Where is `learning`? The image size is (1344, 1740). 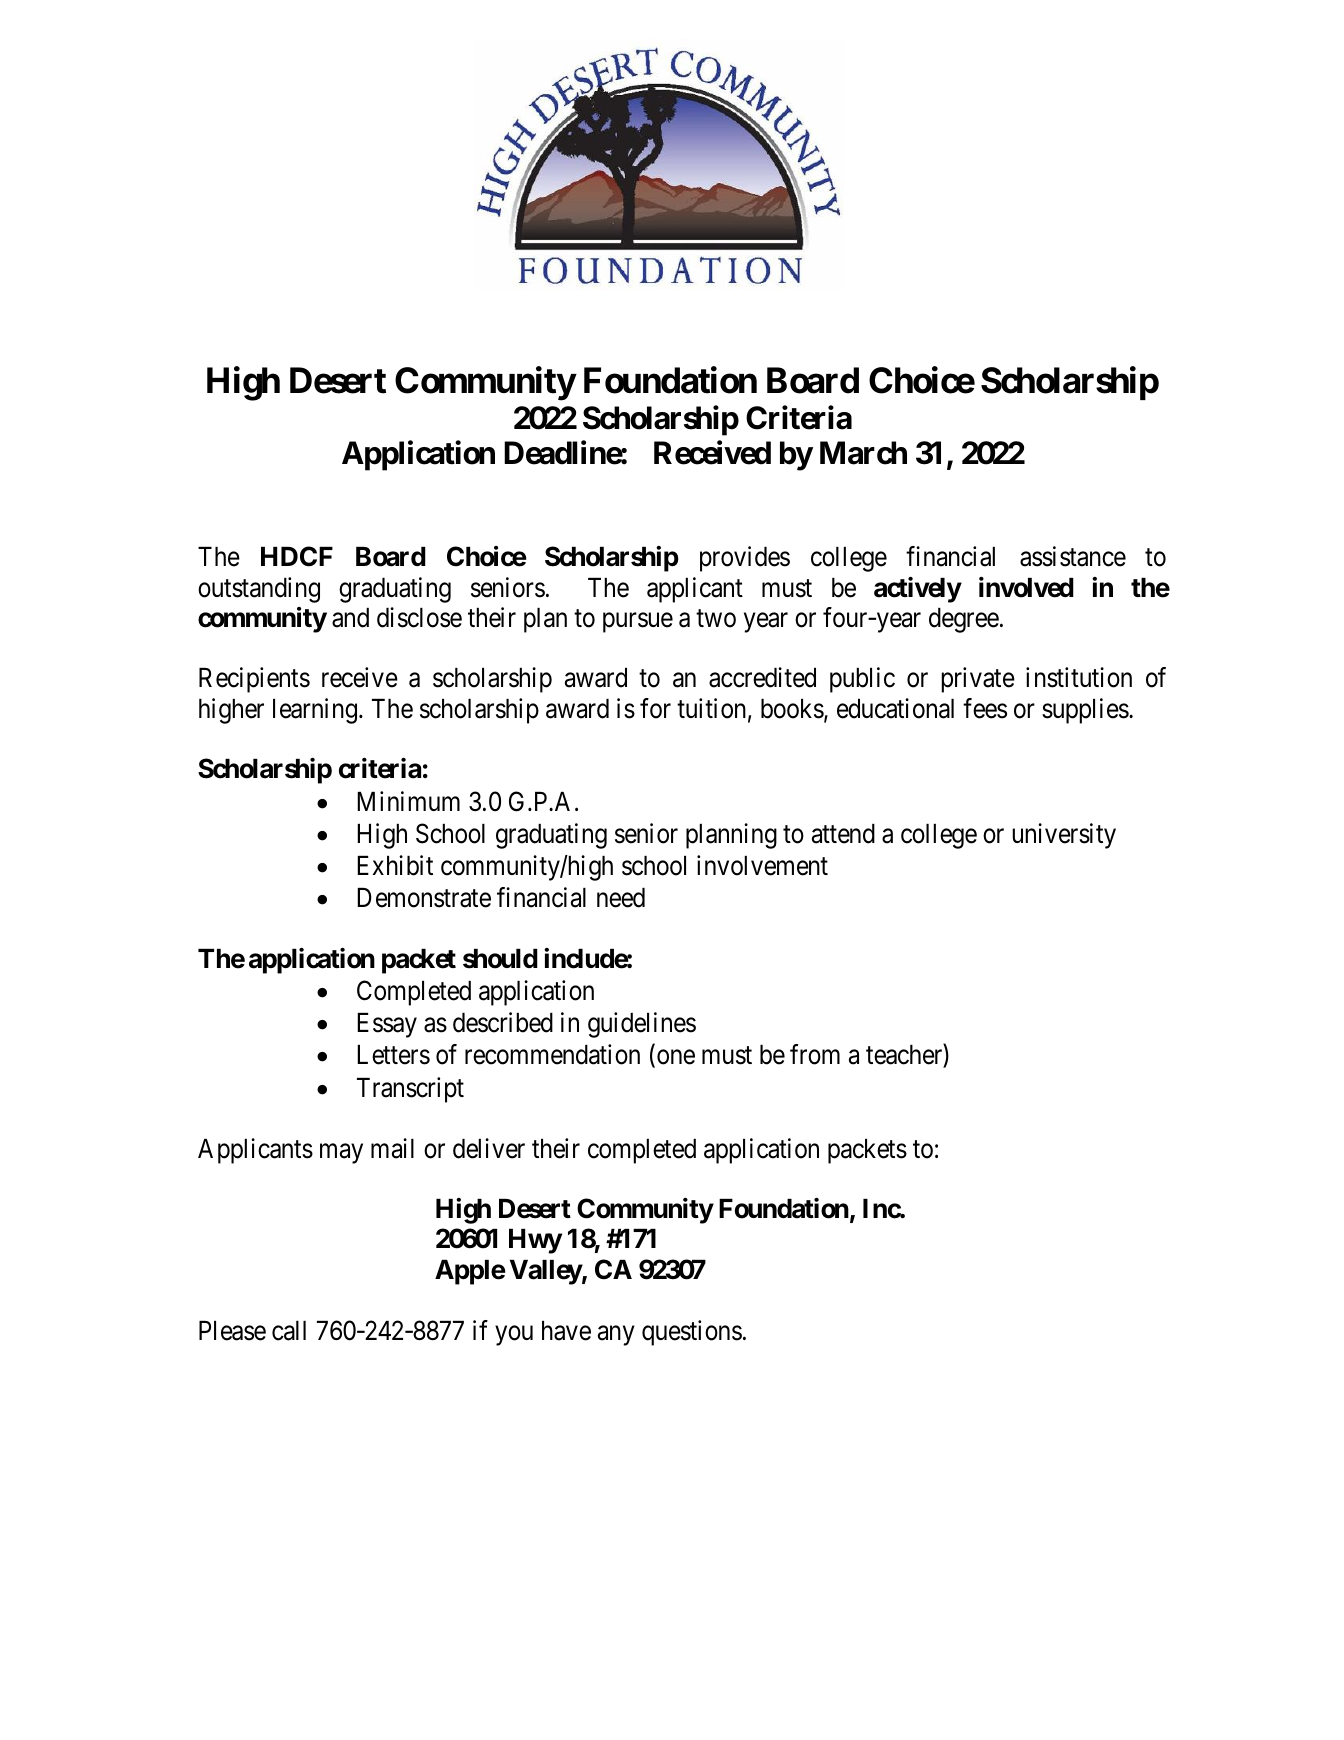
learning is located at coordinates (316, 711).
